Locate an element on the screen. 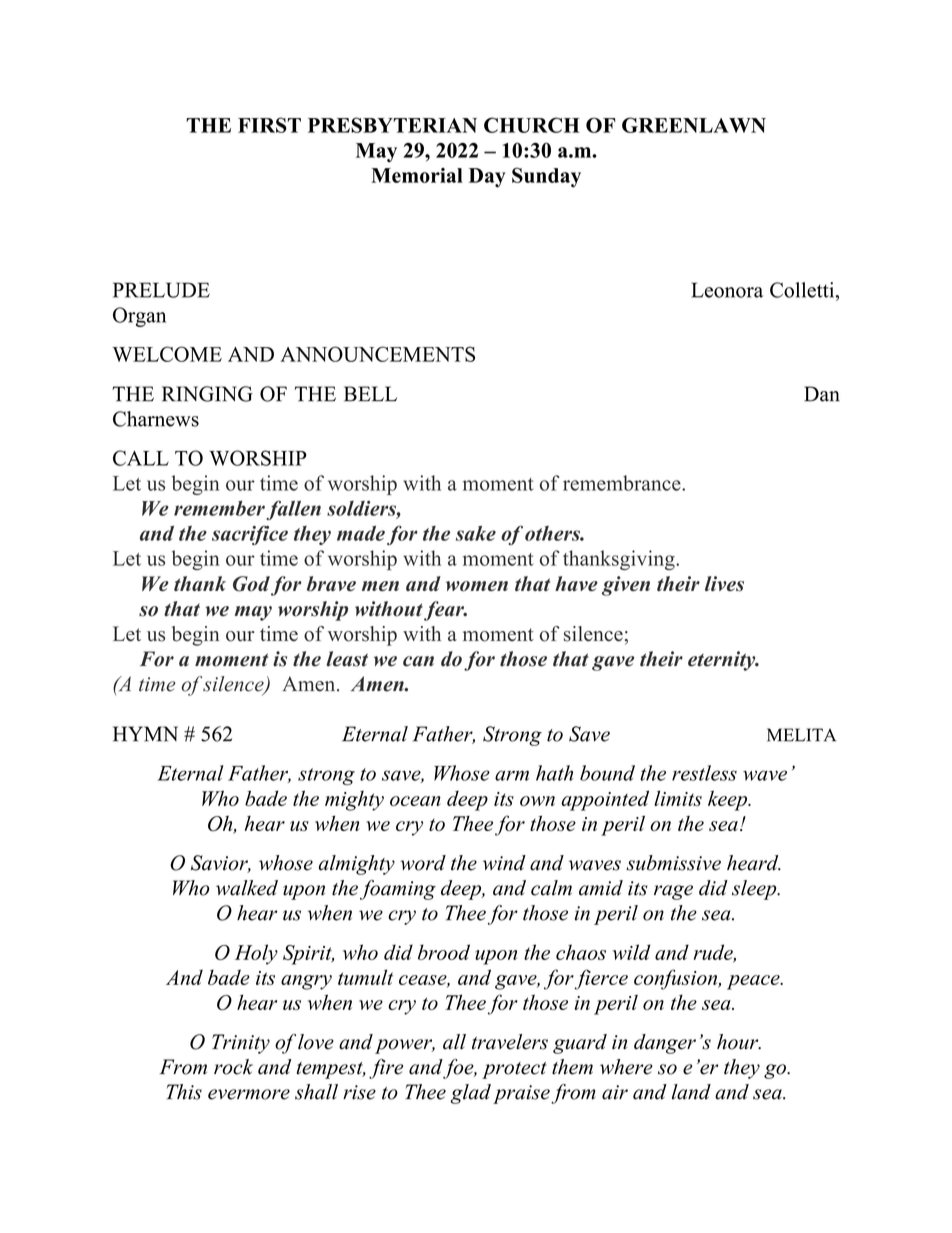 This screenshot has width=952, height=1233. land is located at coordinates (691, 1092).
